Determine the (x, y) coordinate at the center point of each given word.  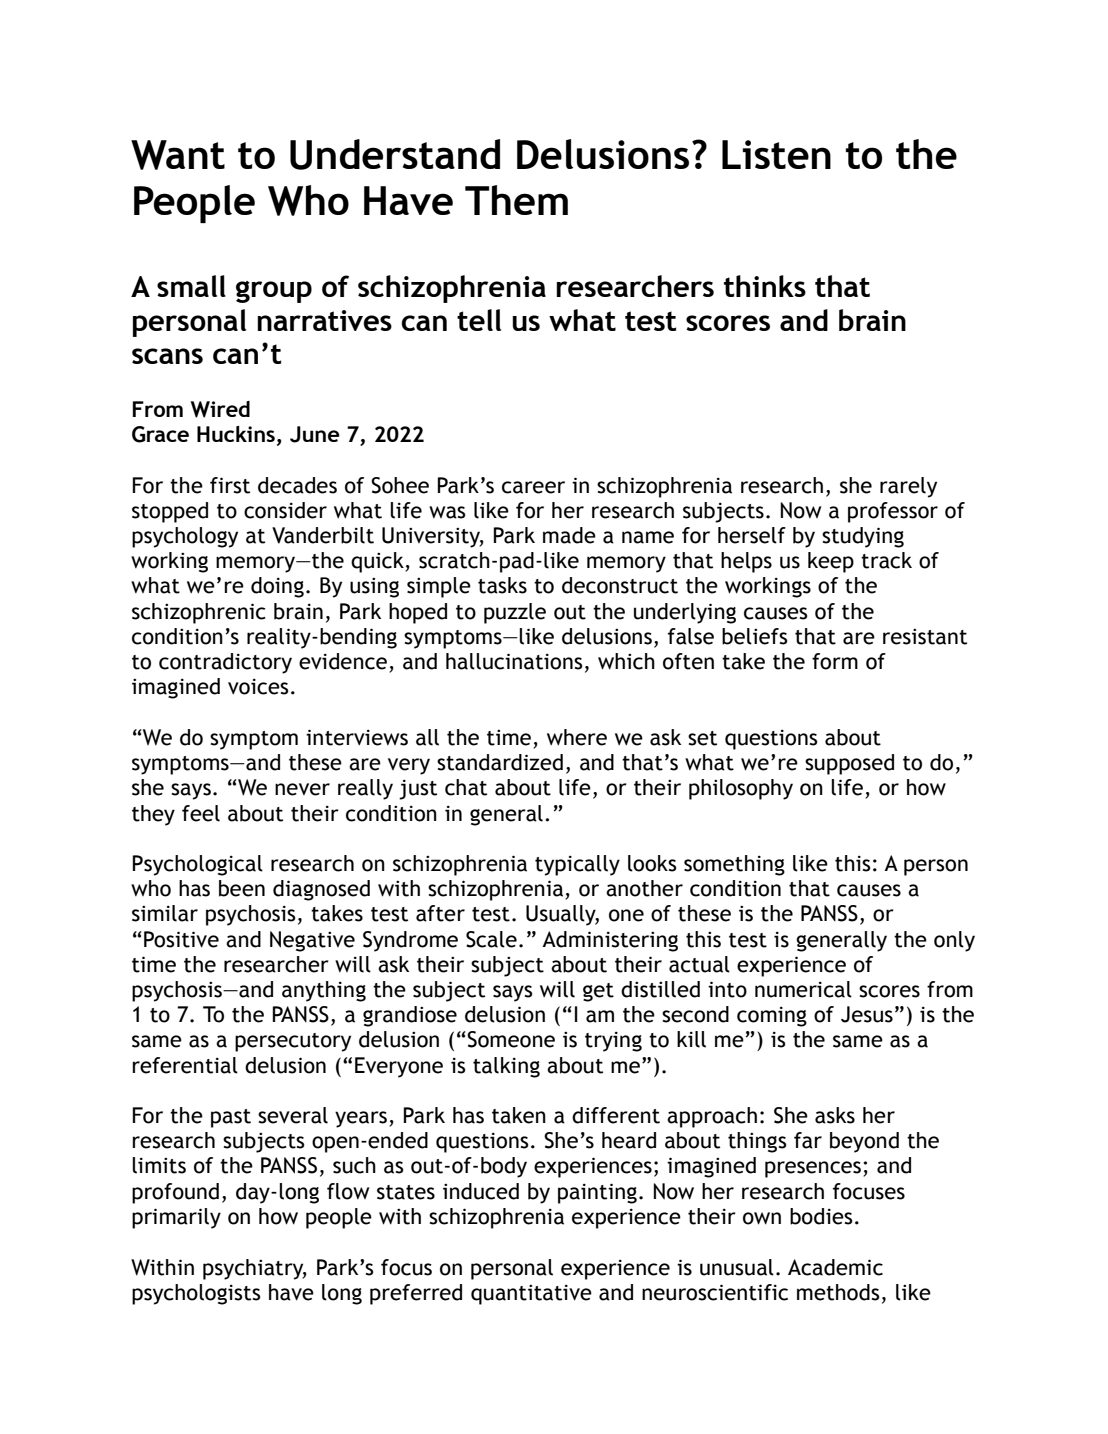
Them (516, 200)
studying (863, 537)
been (242, 888)
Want (178, 155)
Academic (835, 1267)
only (954, 941)
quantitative (531, 1294)
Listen (776, 154)
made (569, 535)
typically (577, 865)
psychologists (196, 1294)
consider (285, 510)
